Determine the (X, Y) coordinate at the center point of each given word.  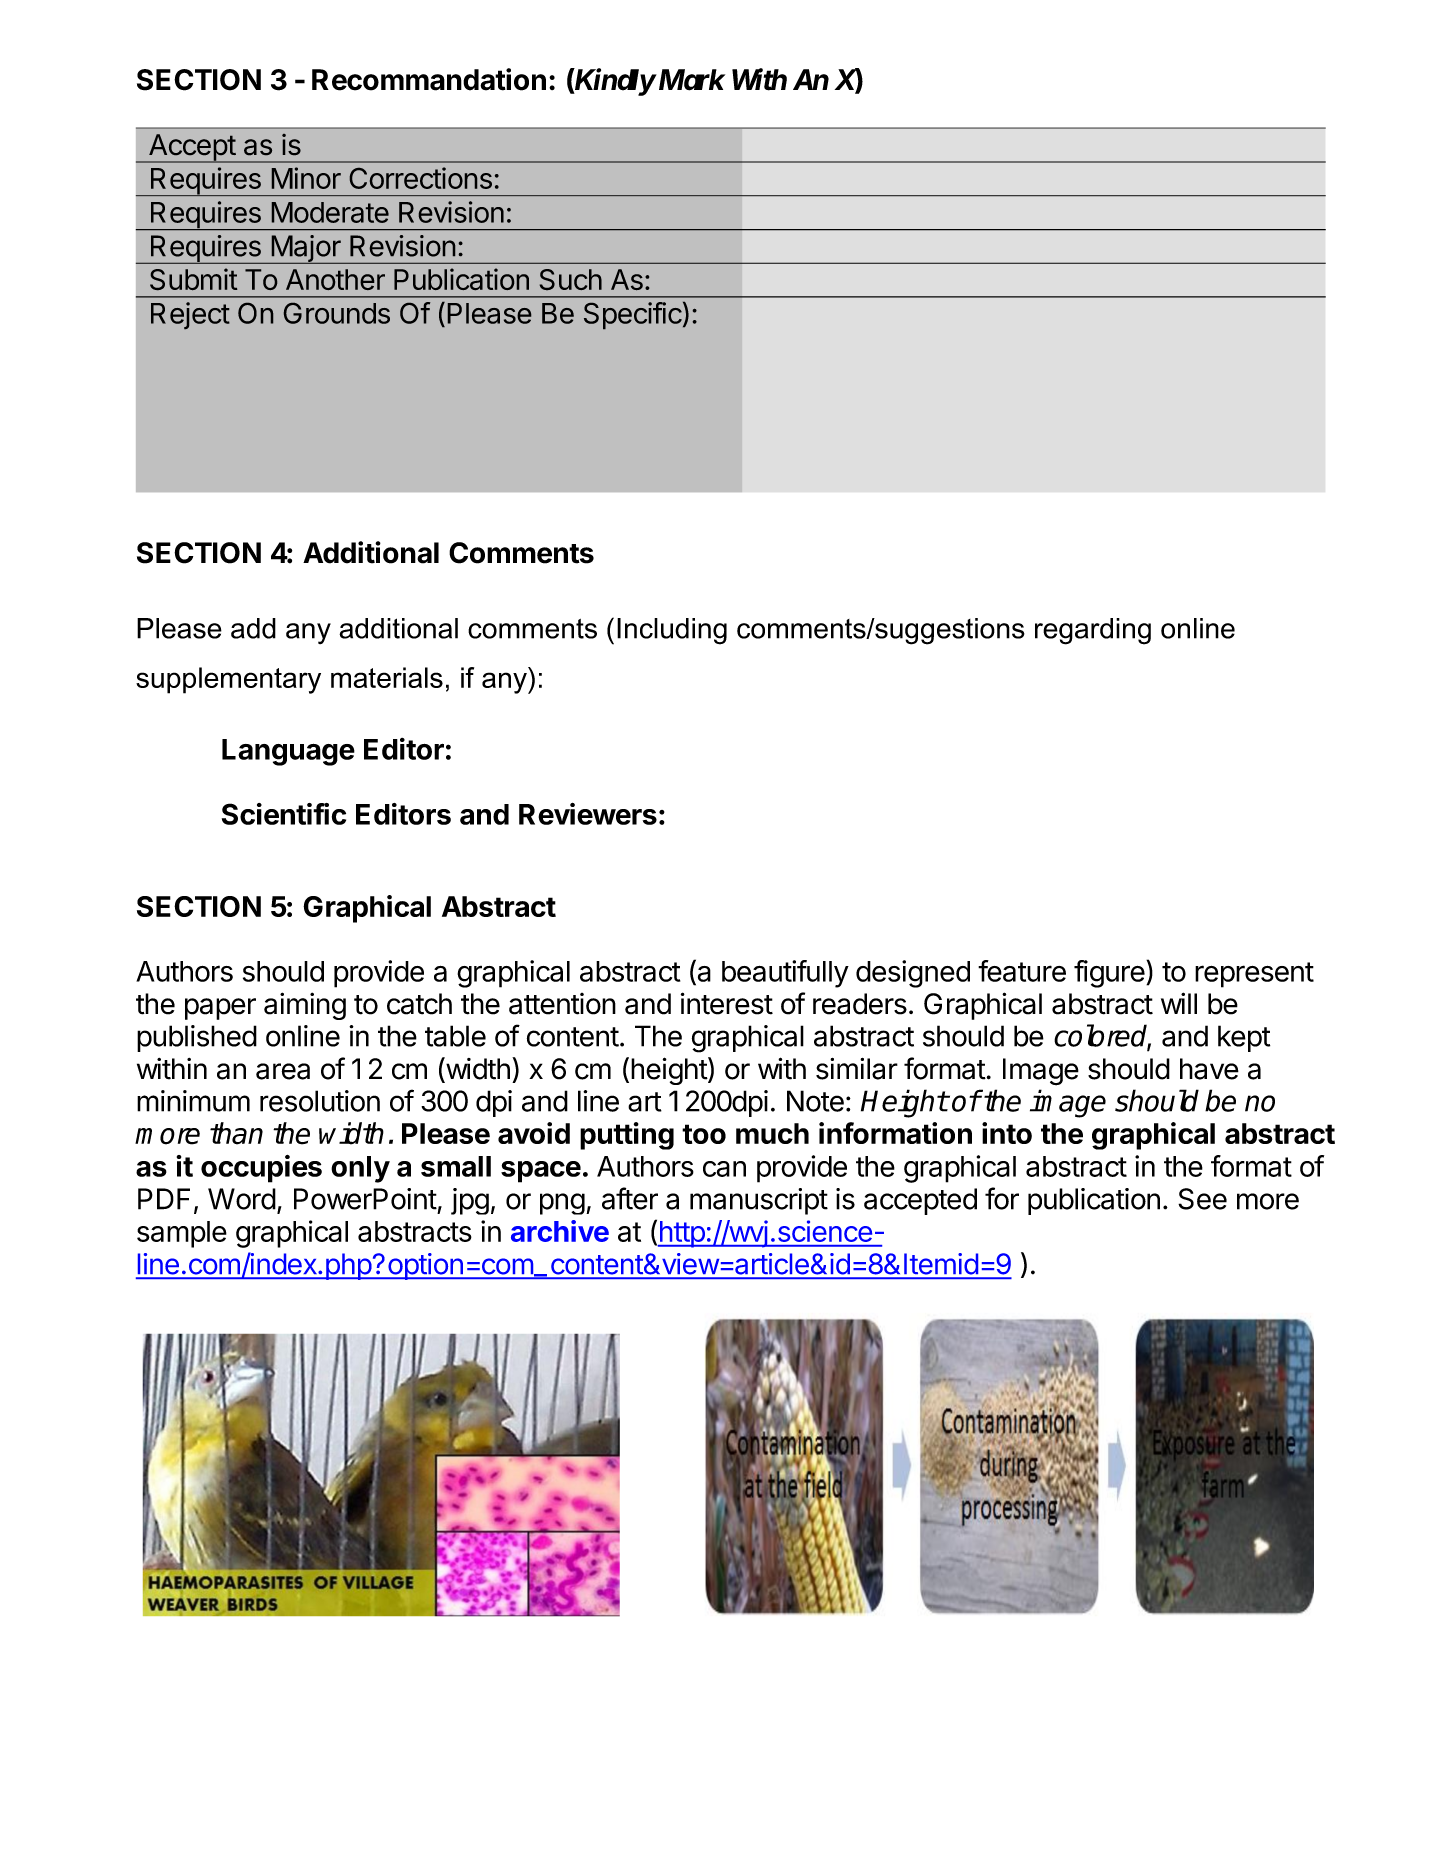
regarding (1093, 631)
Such (571, 279)
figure (1109, 974)
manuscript (759, 1201)
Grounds (337, 313)
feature (1022, 971)
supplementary (228, 680)
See (1202, 1199)
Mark (689, 80)
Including (672, 631)
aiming (305, 1006)
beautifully (785, 974)
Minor (306, 178)
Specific (633, 315)
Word (242, 1199)
